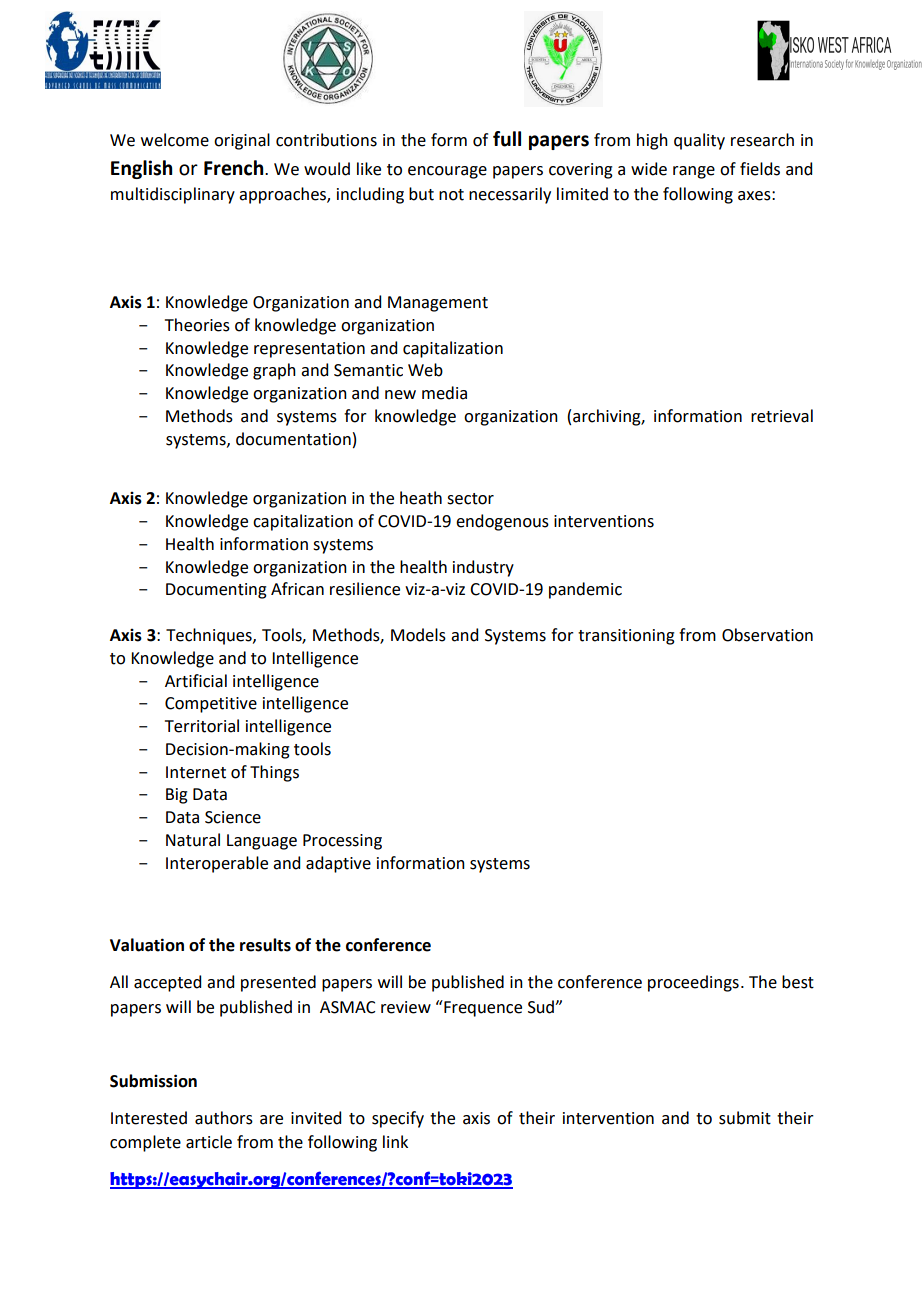 The image size is (924, 1308). I want to click on Observation, so click(767, 635).
